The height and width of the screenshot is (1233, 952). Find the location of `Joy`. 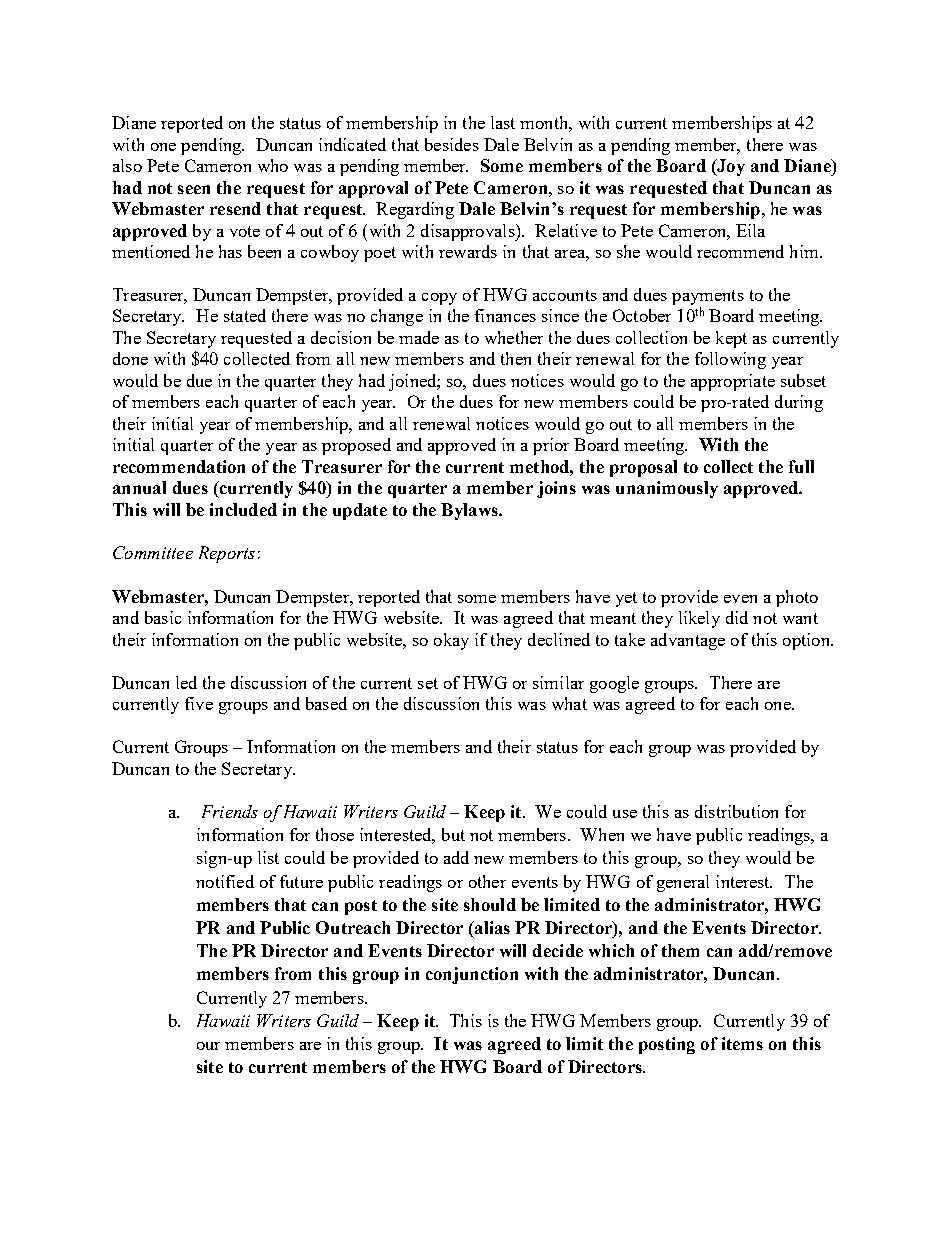

Joy is located at coordinates (730, 167).
